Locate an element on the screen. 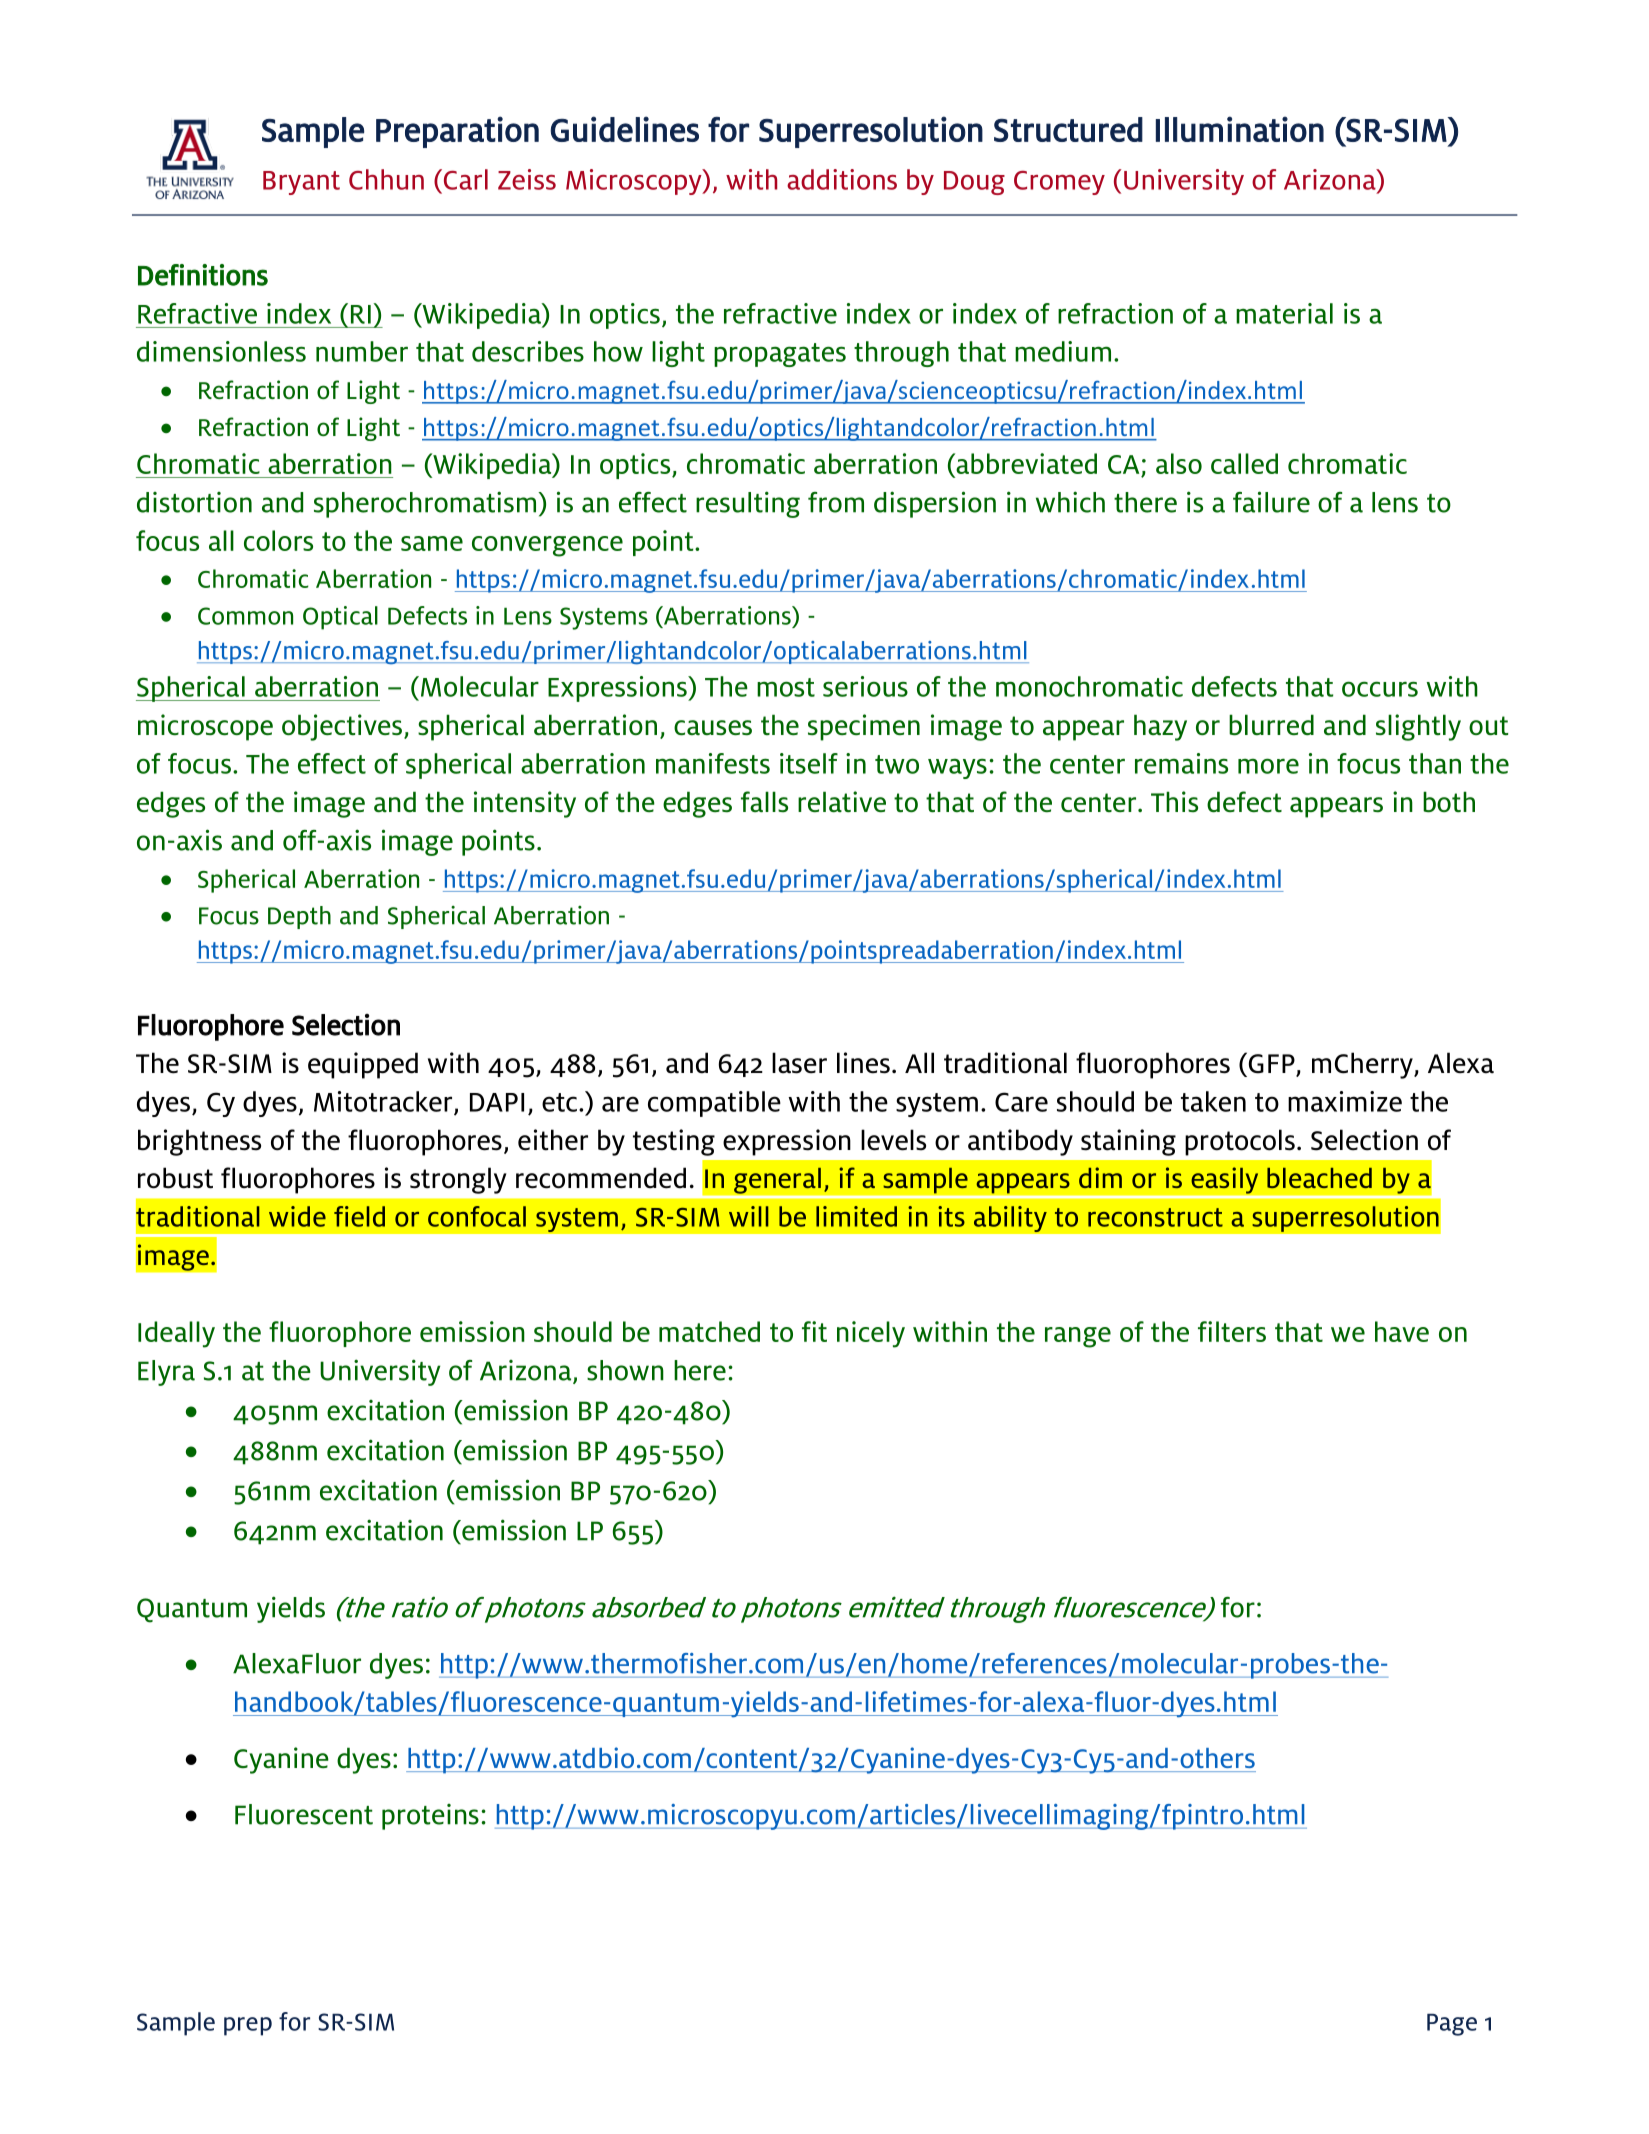 The image size is (1649, 2134). fit is located at coordinates (814, 1331).
